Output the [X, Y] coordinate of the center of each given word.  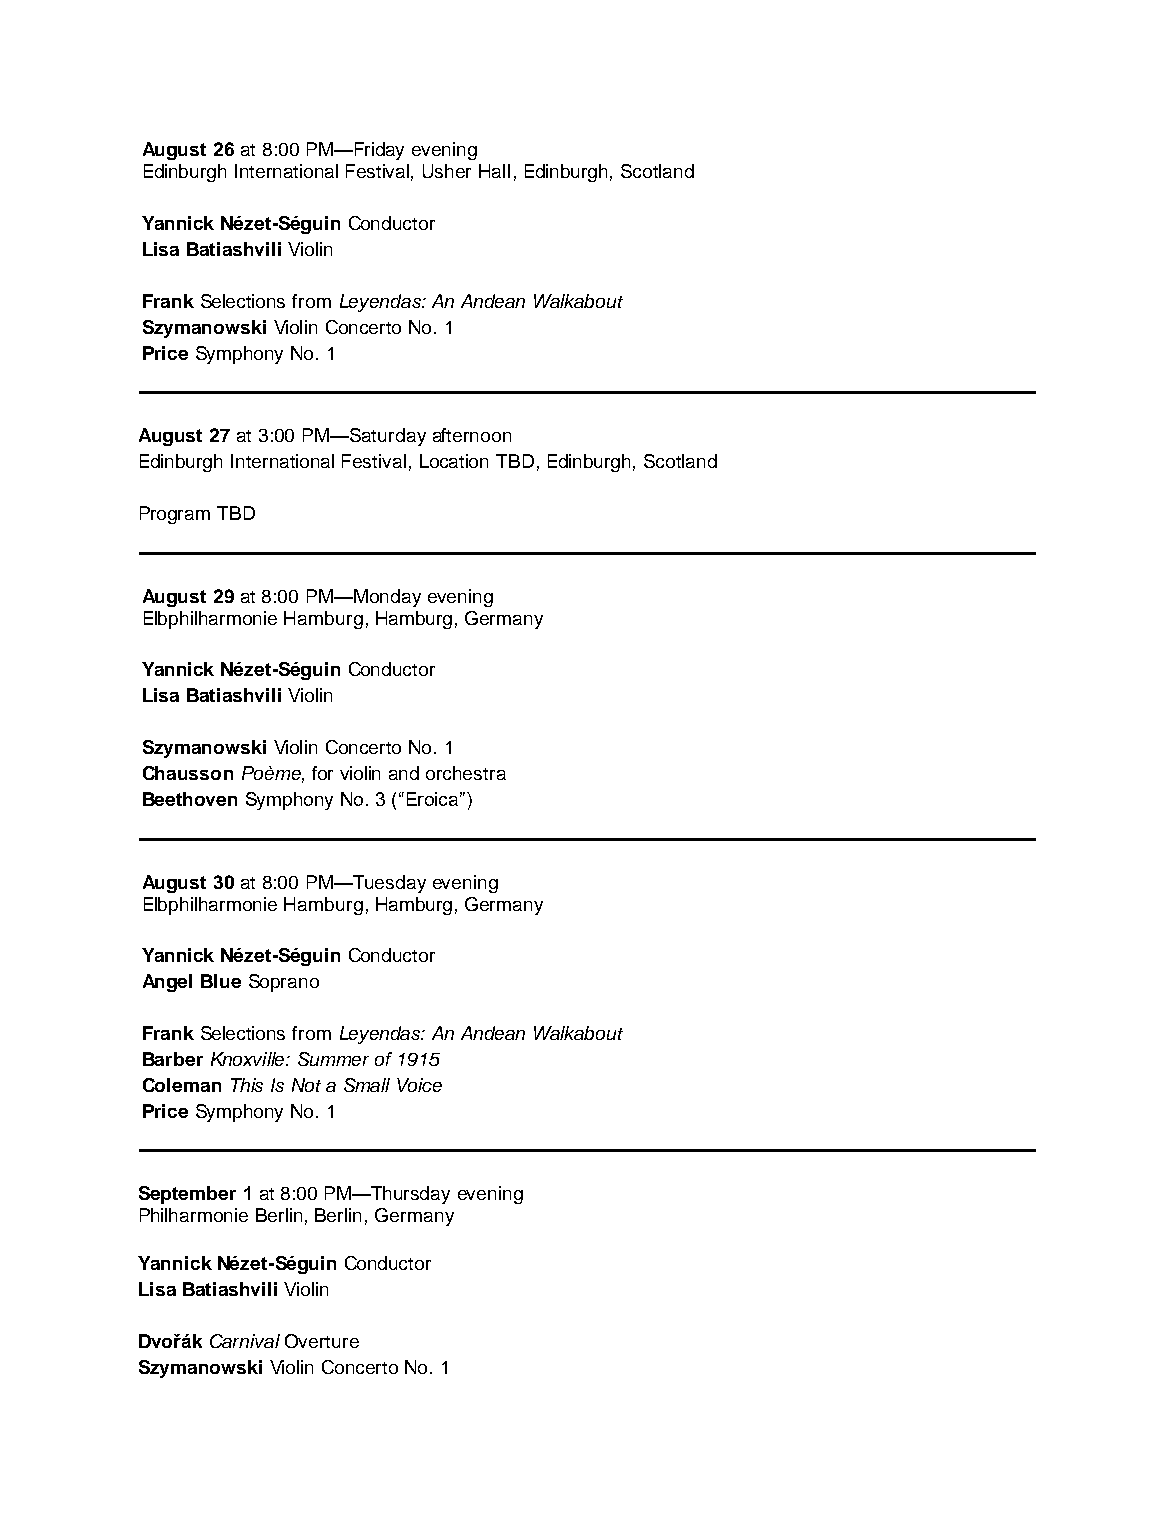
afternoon [472, 435]
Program [175, 515]
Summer [333, 1059]
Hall [494, 171]
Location [454, 461]
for [322, 773]
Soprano [284, 983]
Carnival [245, 1341]
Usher [447, 171]
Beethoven [190, 799]
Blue [221, 981]
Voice [419, 1085]
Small [367, 1085]
